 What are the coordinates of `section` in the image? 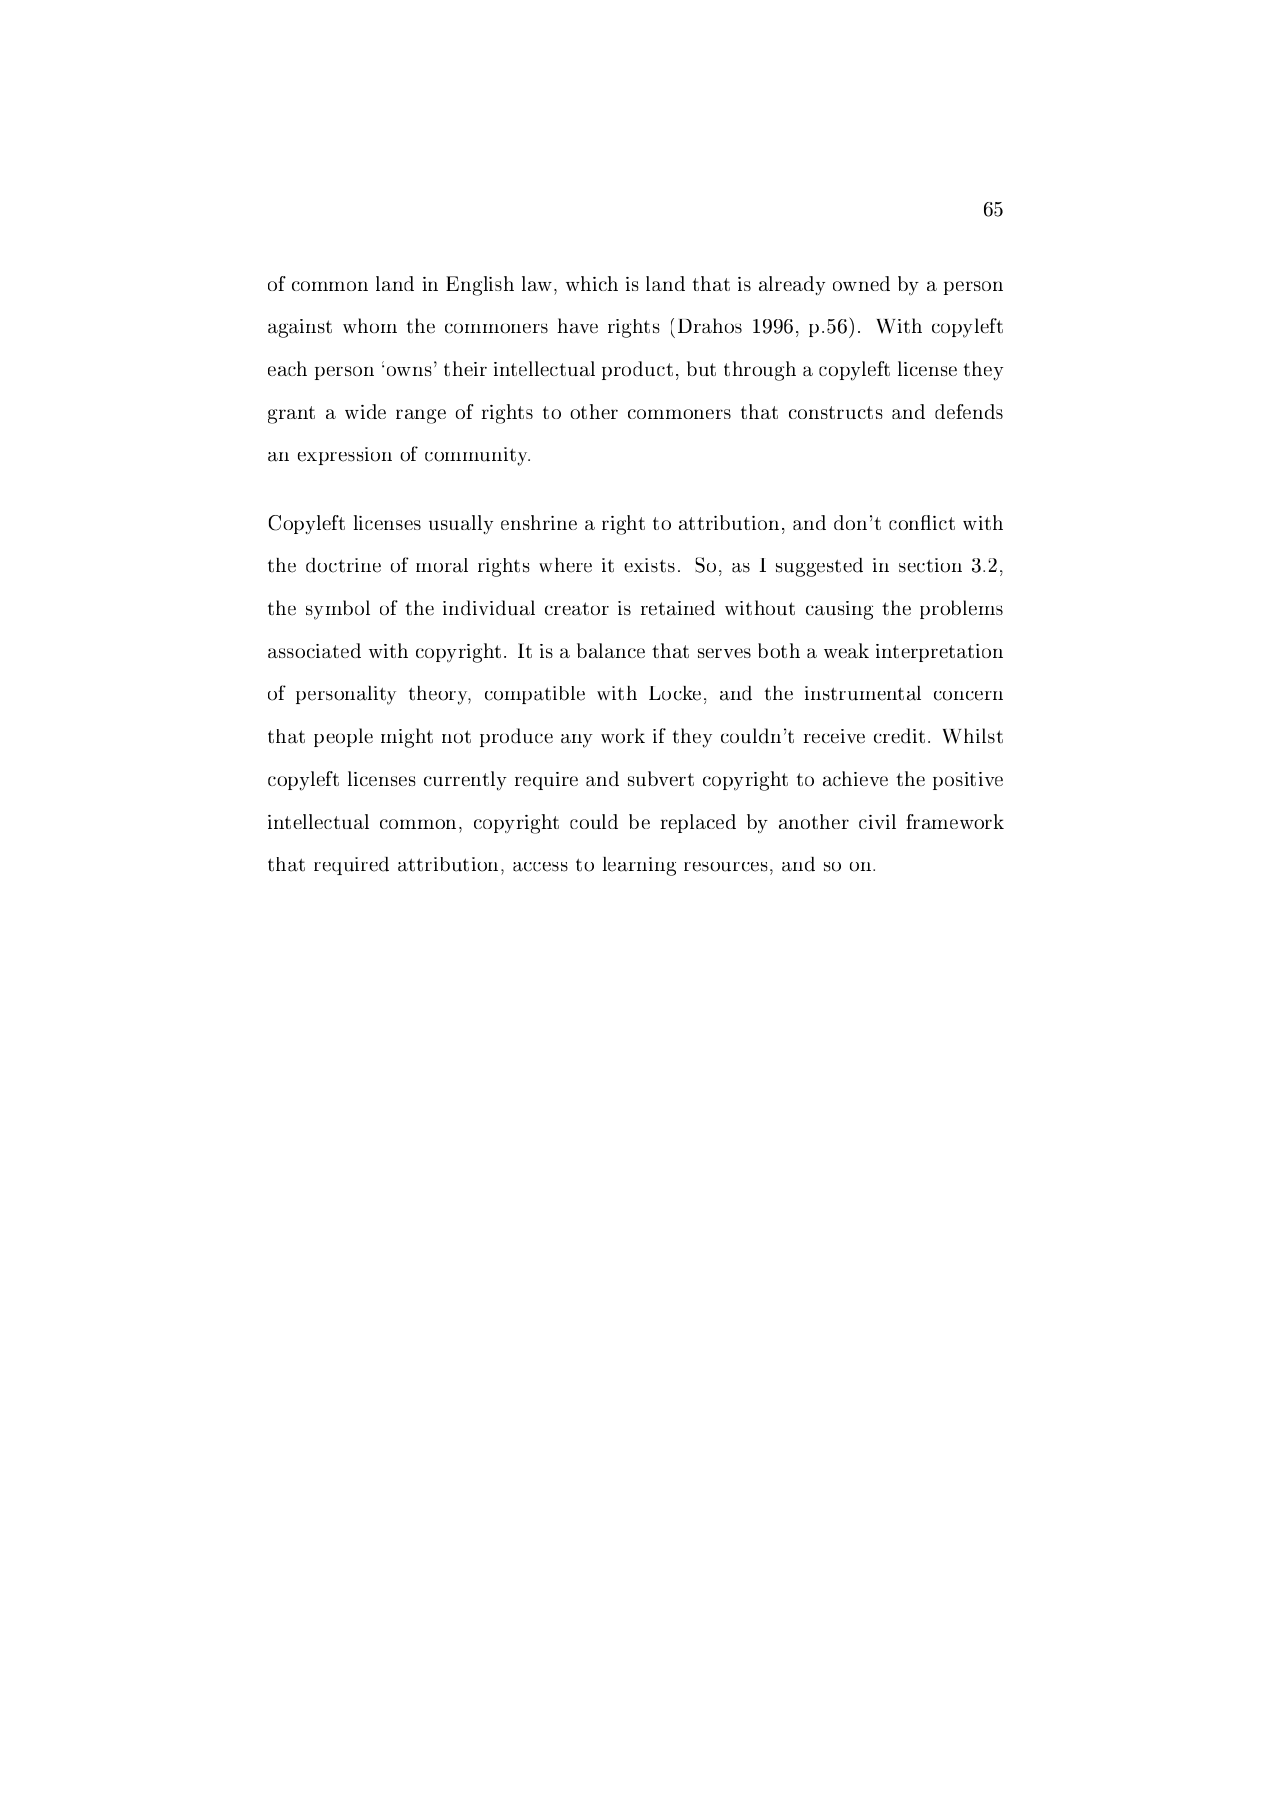 It's located at (930, 565).
